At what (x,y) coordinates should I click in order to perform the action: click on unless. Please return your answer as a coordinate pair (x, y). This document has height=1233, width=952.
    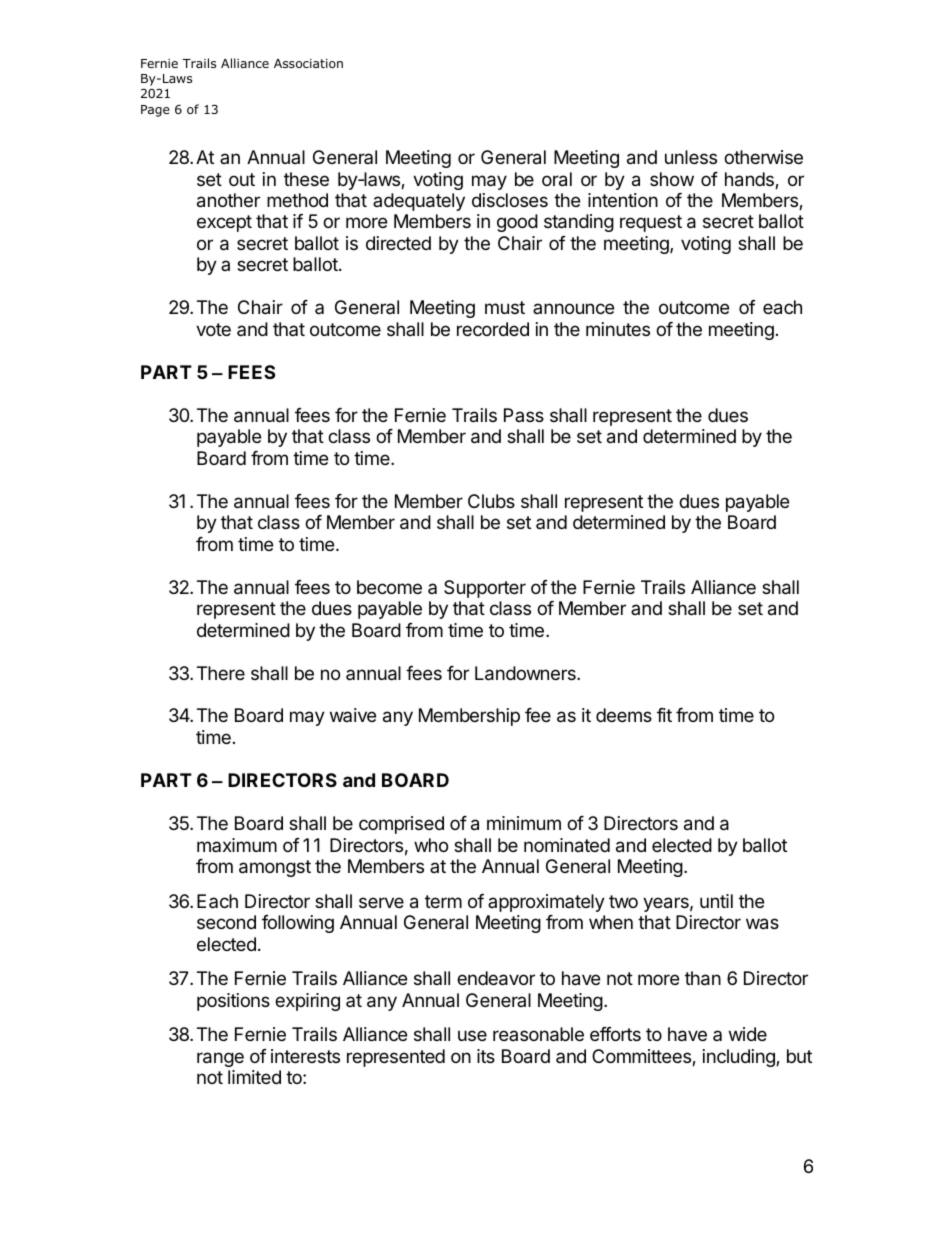
    Looking at the image, I should click on (691, 157).
